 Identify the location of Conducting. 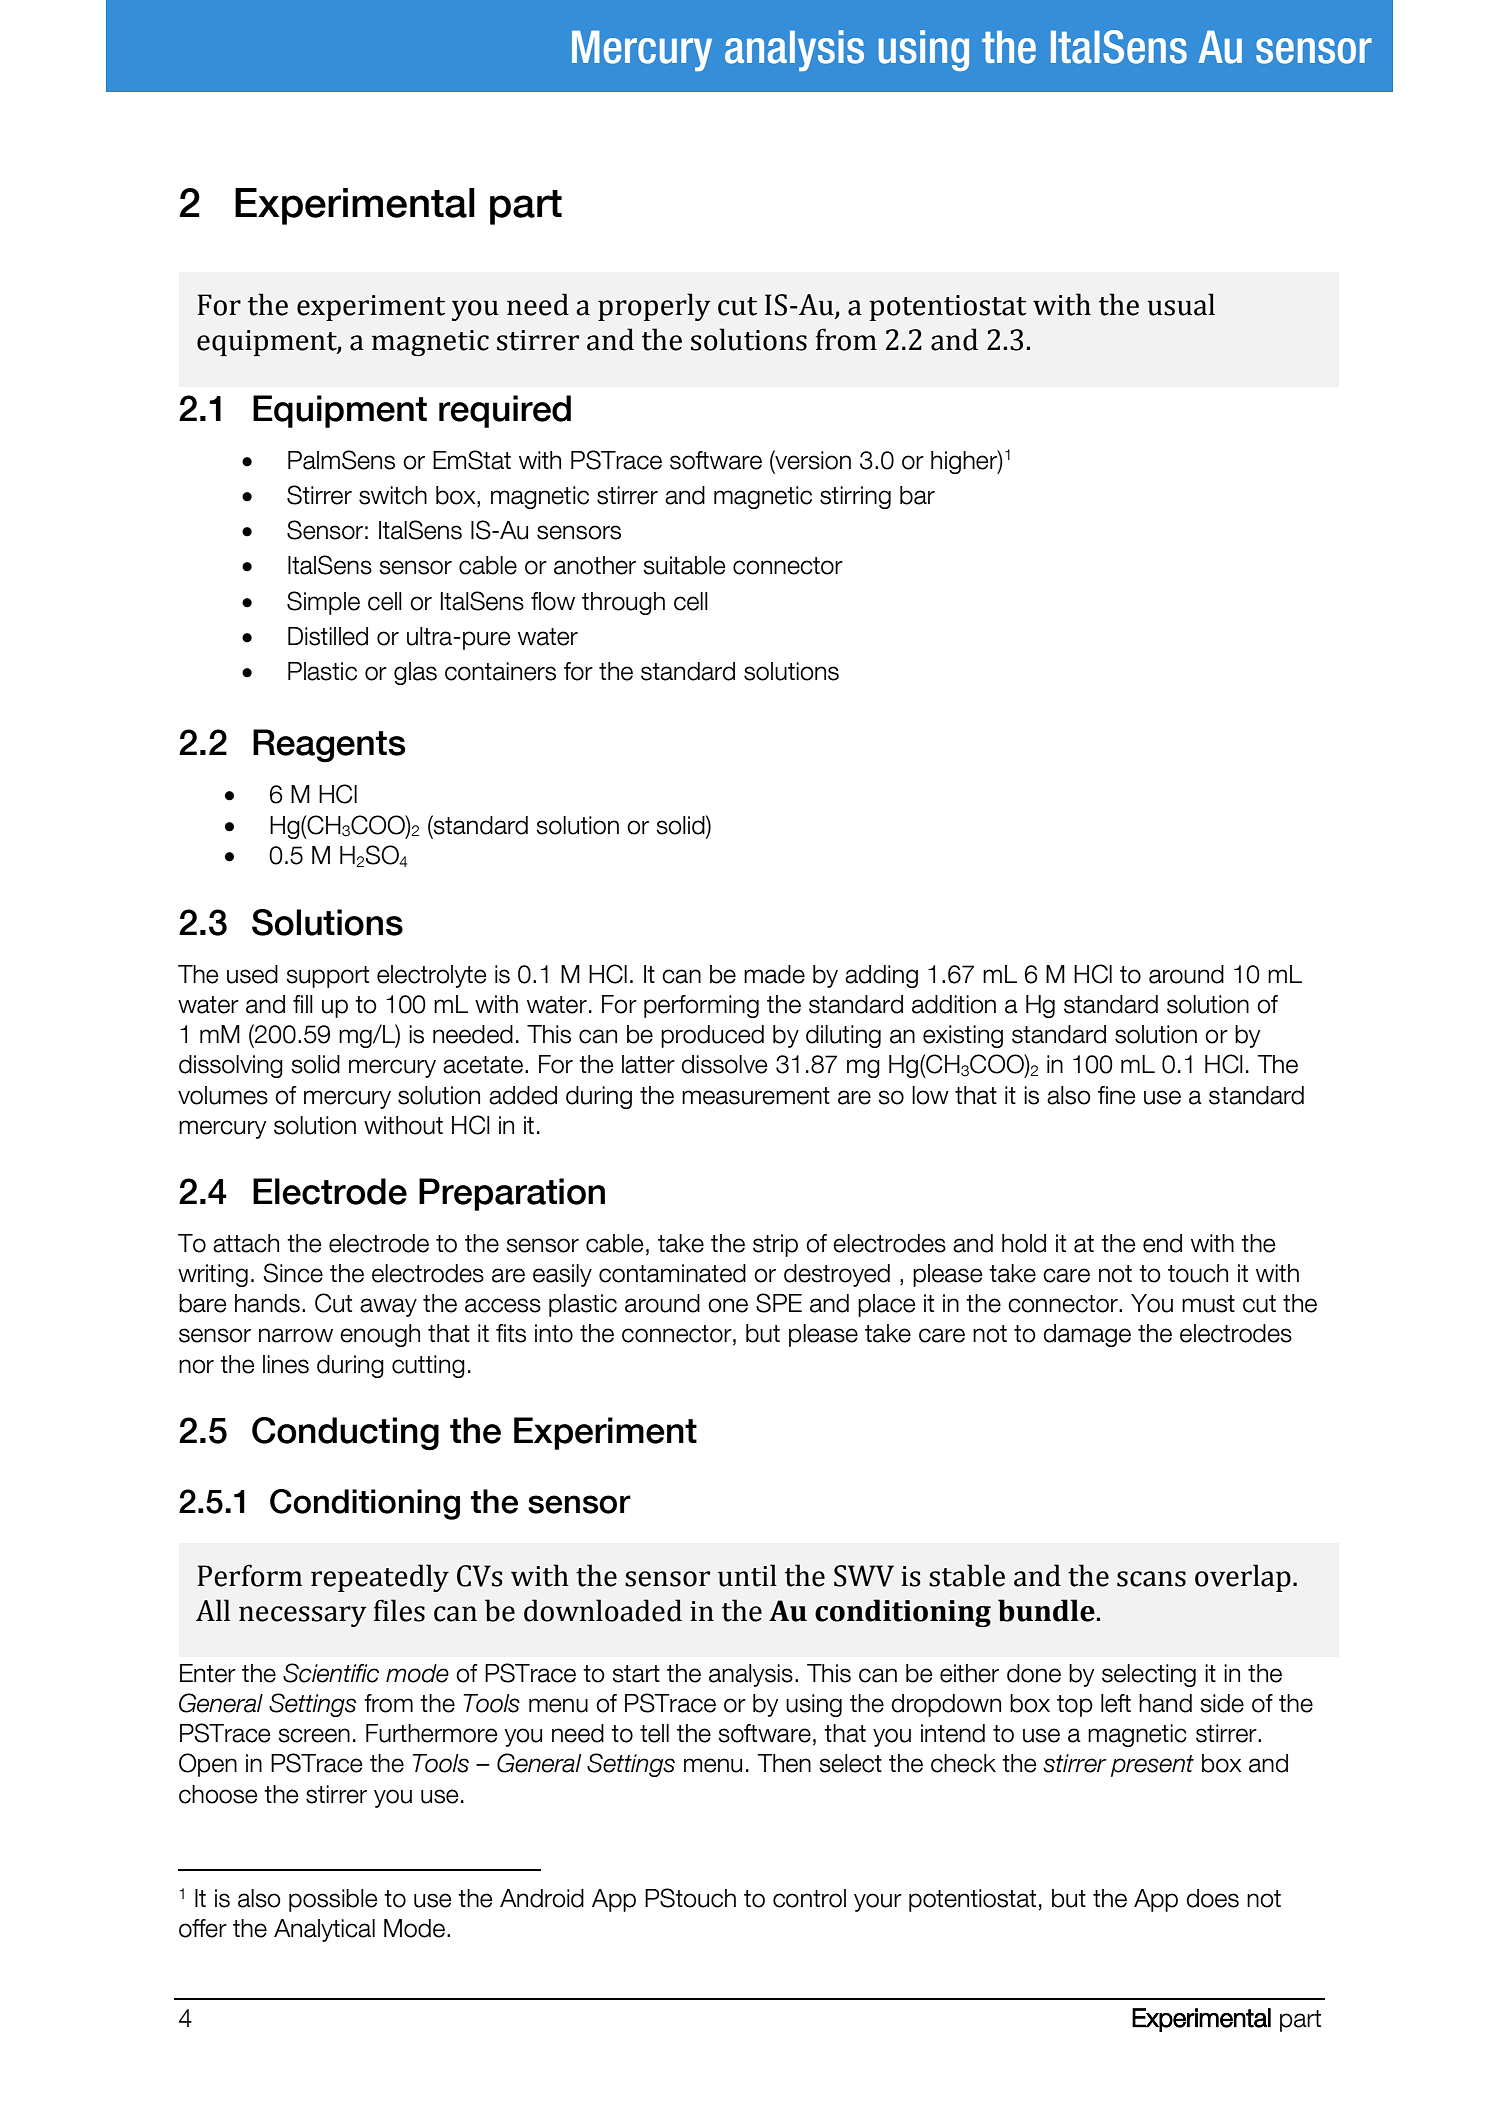
(345, 1434).
